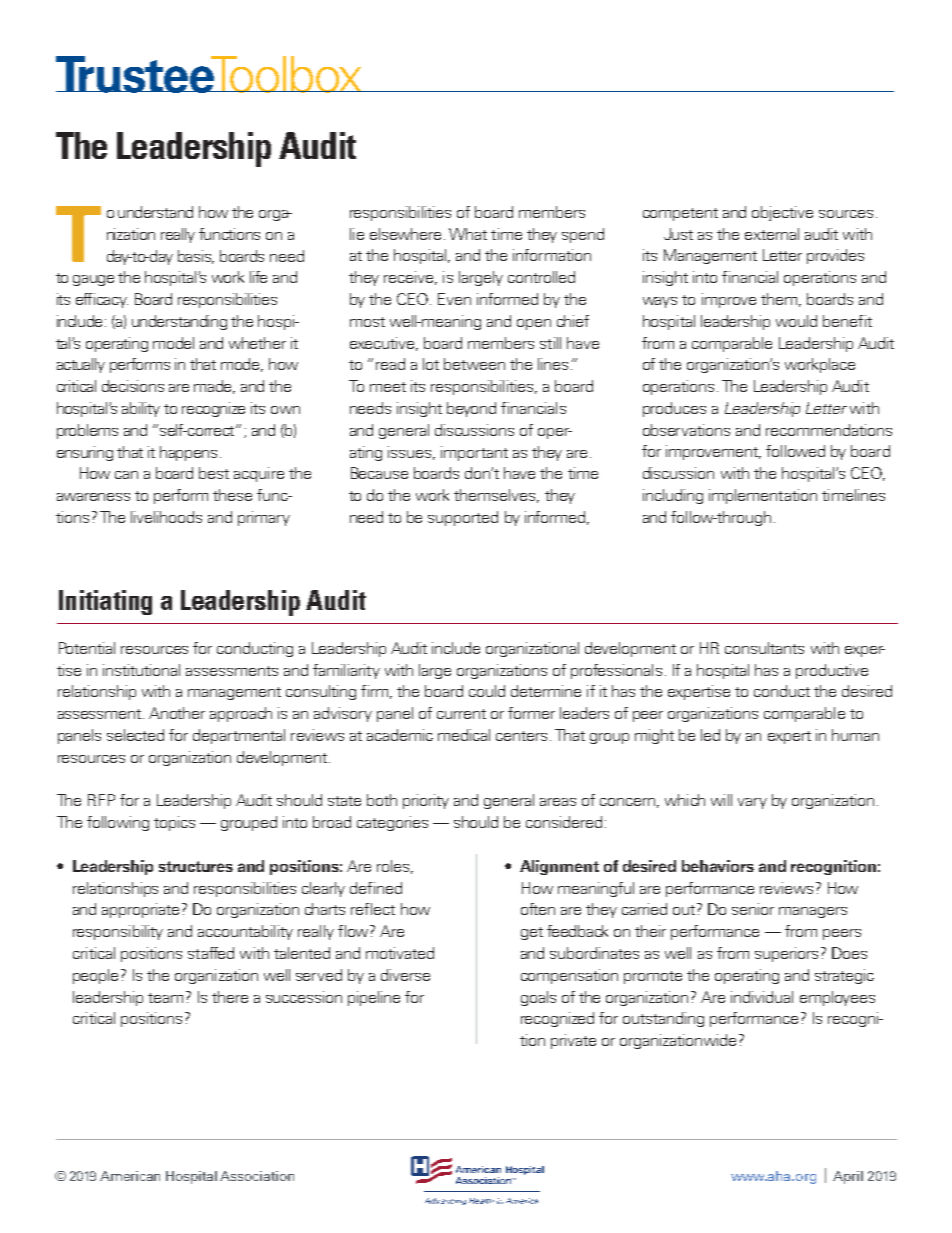 The image size is (952, 1233). What do you see at coordinates (772, 234) in the screenshot?
I see `external` at bounding box center [772, 234].
